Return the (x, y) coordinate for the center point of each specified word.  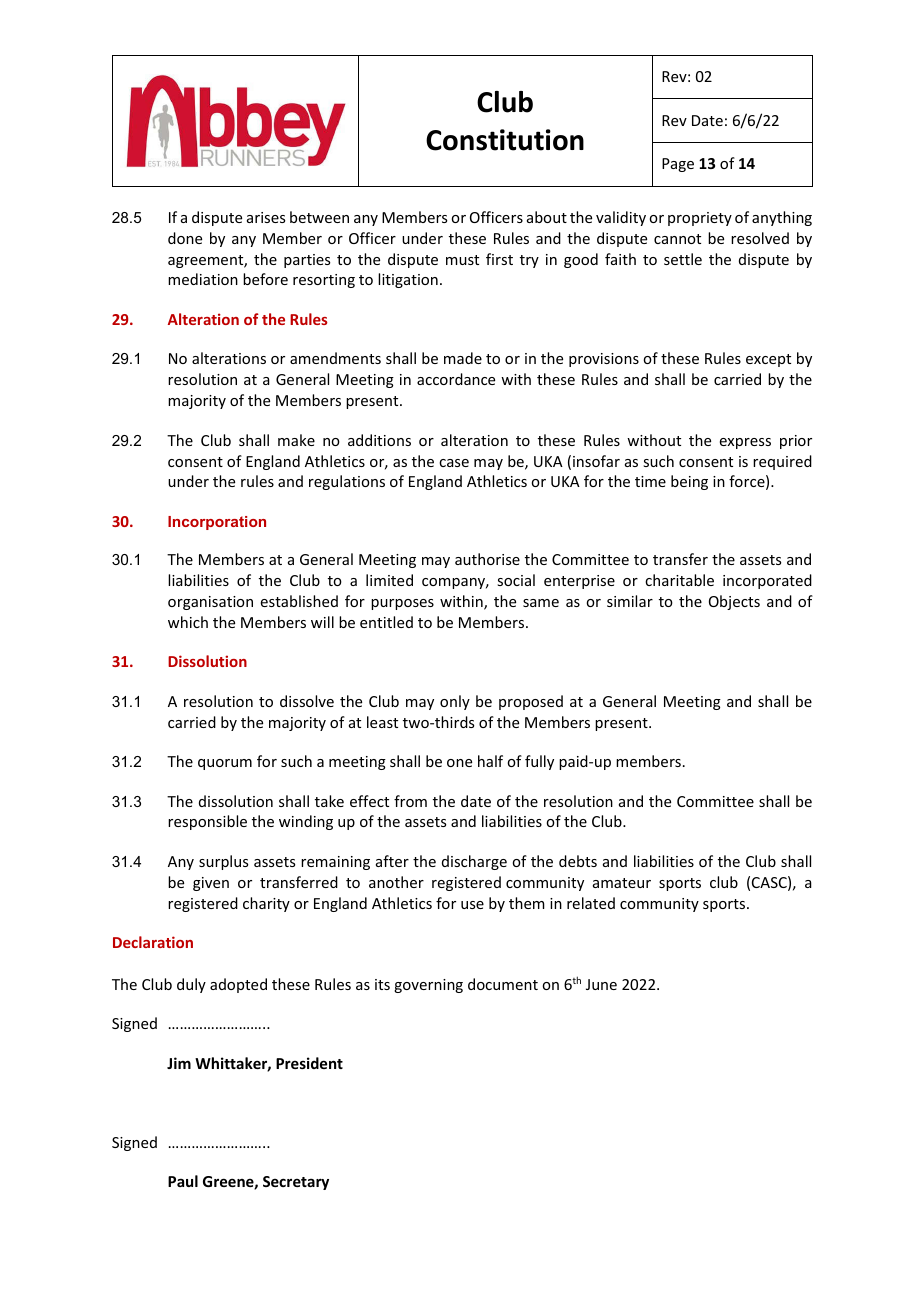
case (454, 463)
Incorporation (217, 523)
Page (678, 165)
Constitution (505, 140)
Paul (183, 1181)
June (601, 984)
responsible (207, 822)
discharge (474, 862)
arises (266, 217)
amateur (622, 883)
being (689, 482)
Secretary (296, 1183)
